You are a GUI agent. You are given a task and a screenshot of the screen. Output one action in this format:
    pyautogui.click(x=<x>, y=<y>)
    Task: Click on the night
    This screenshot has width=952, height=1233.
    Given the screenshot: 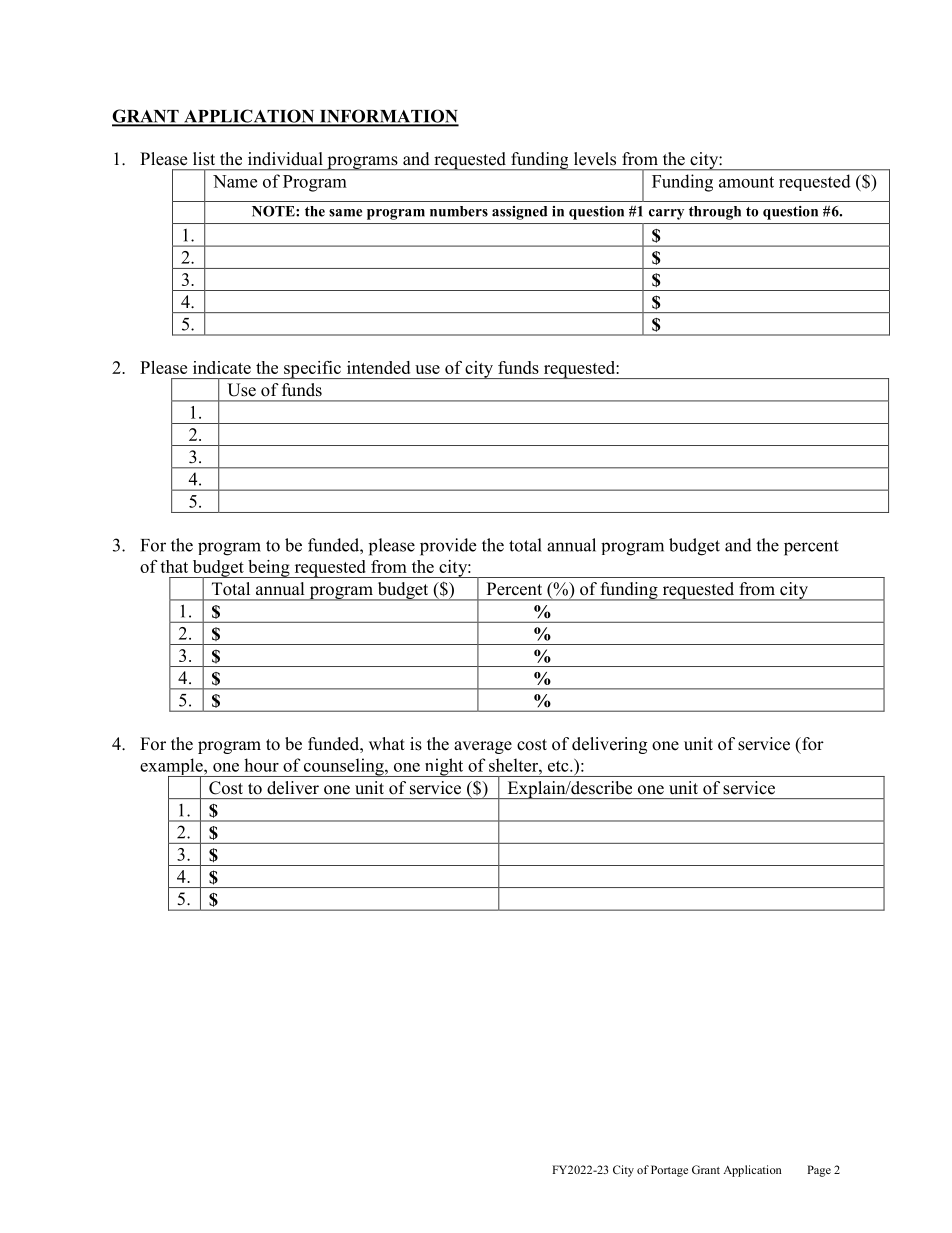 What is the action you would take?
    pyautogui.click(x=444, y=767)
